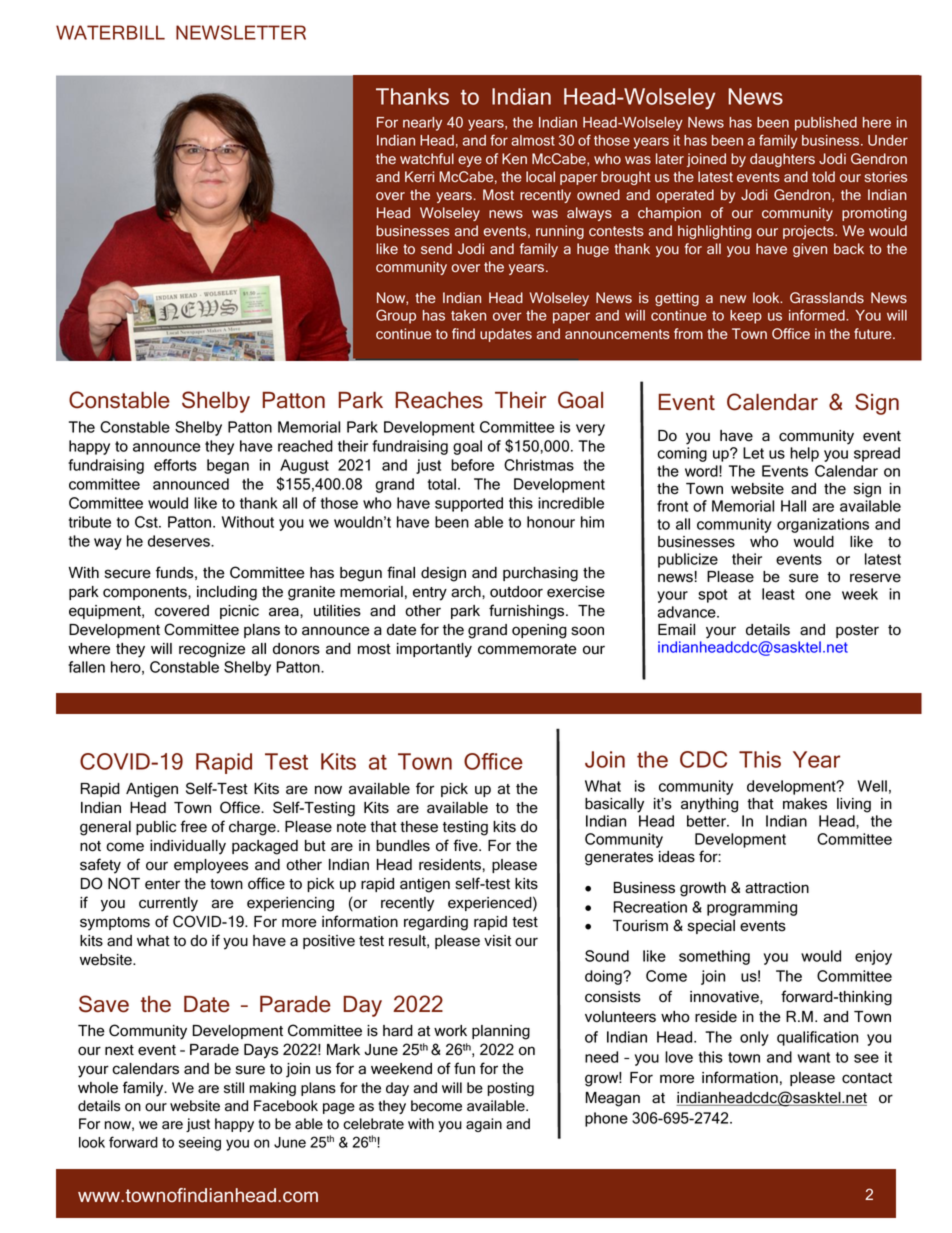 This page has width=952, height=1233. What do you see at coordinates (778, 594) in the page?
I see `least` at bounding box center [778, 594].
